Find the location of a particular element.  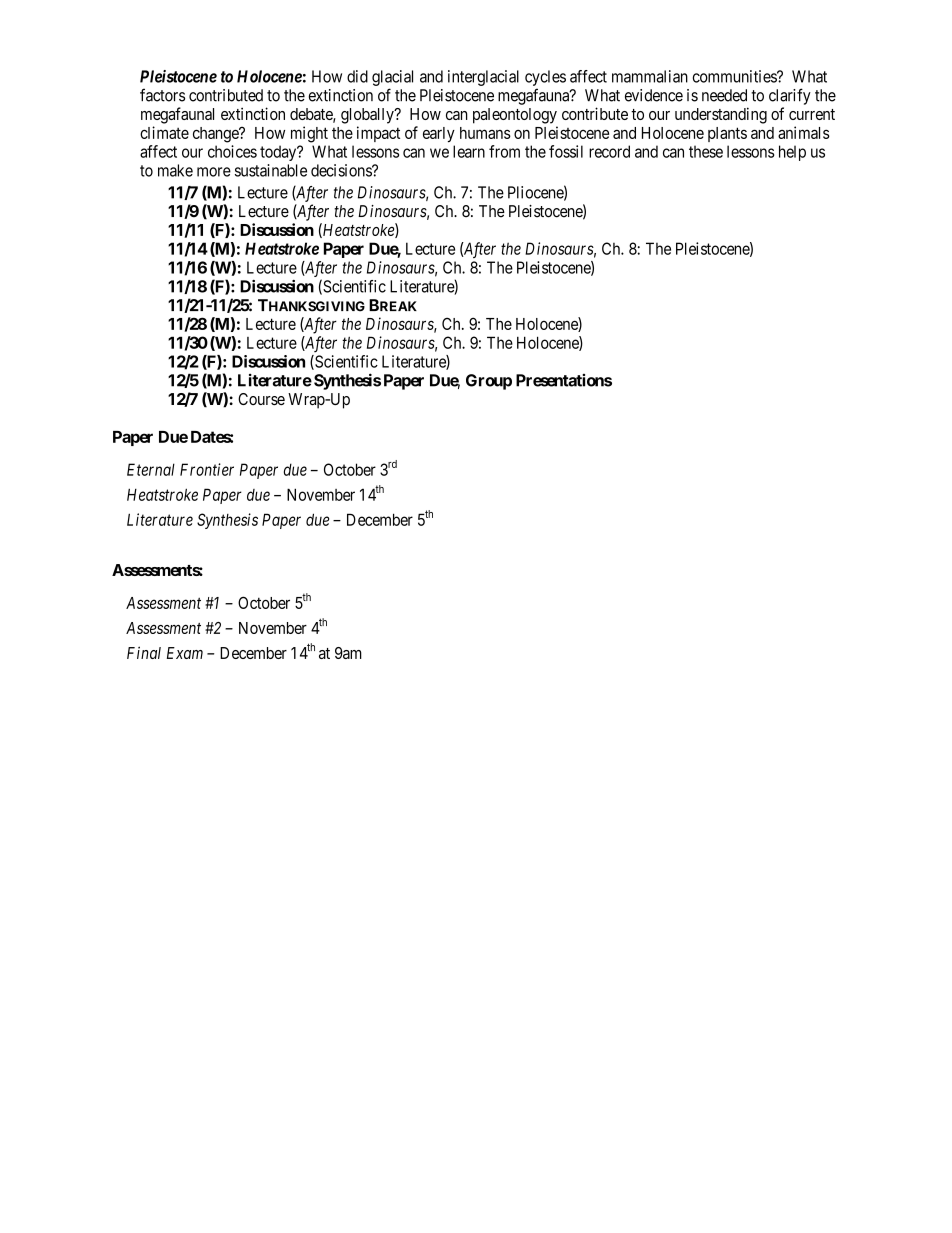

help is located at coordinates (792, 153).
